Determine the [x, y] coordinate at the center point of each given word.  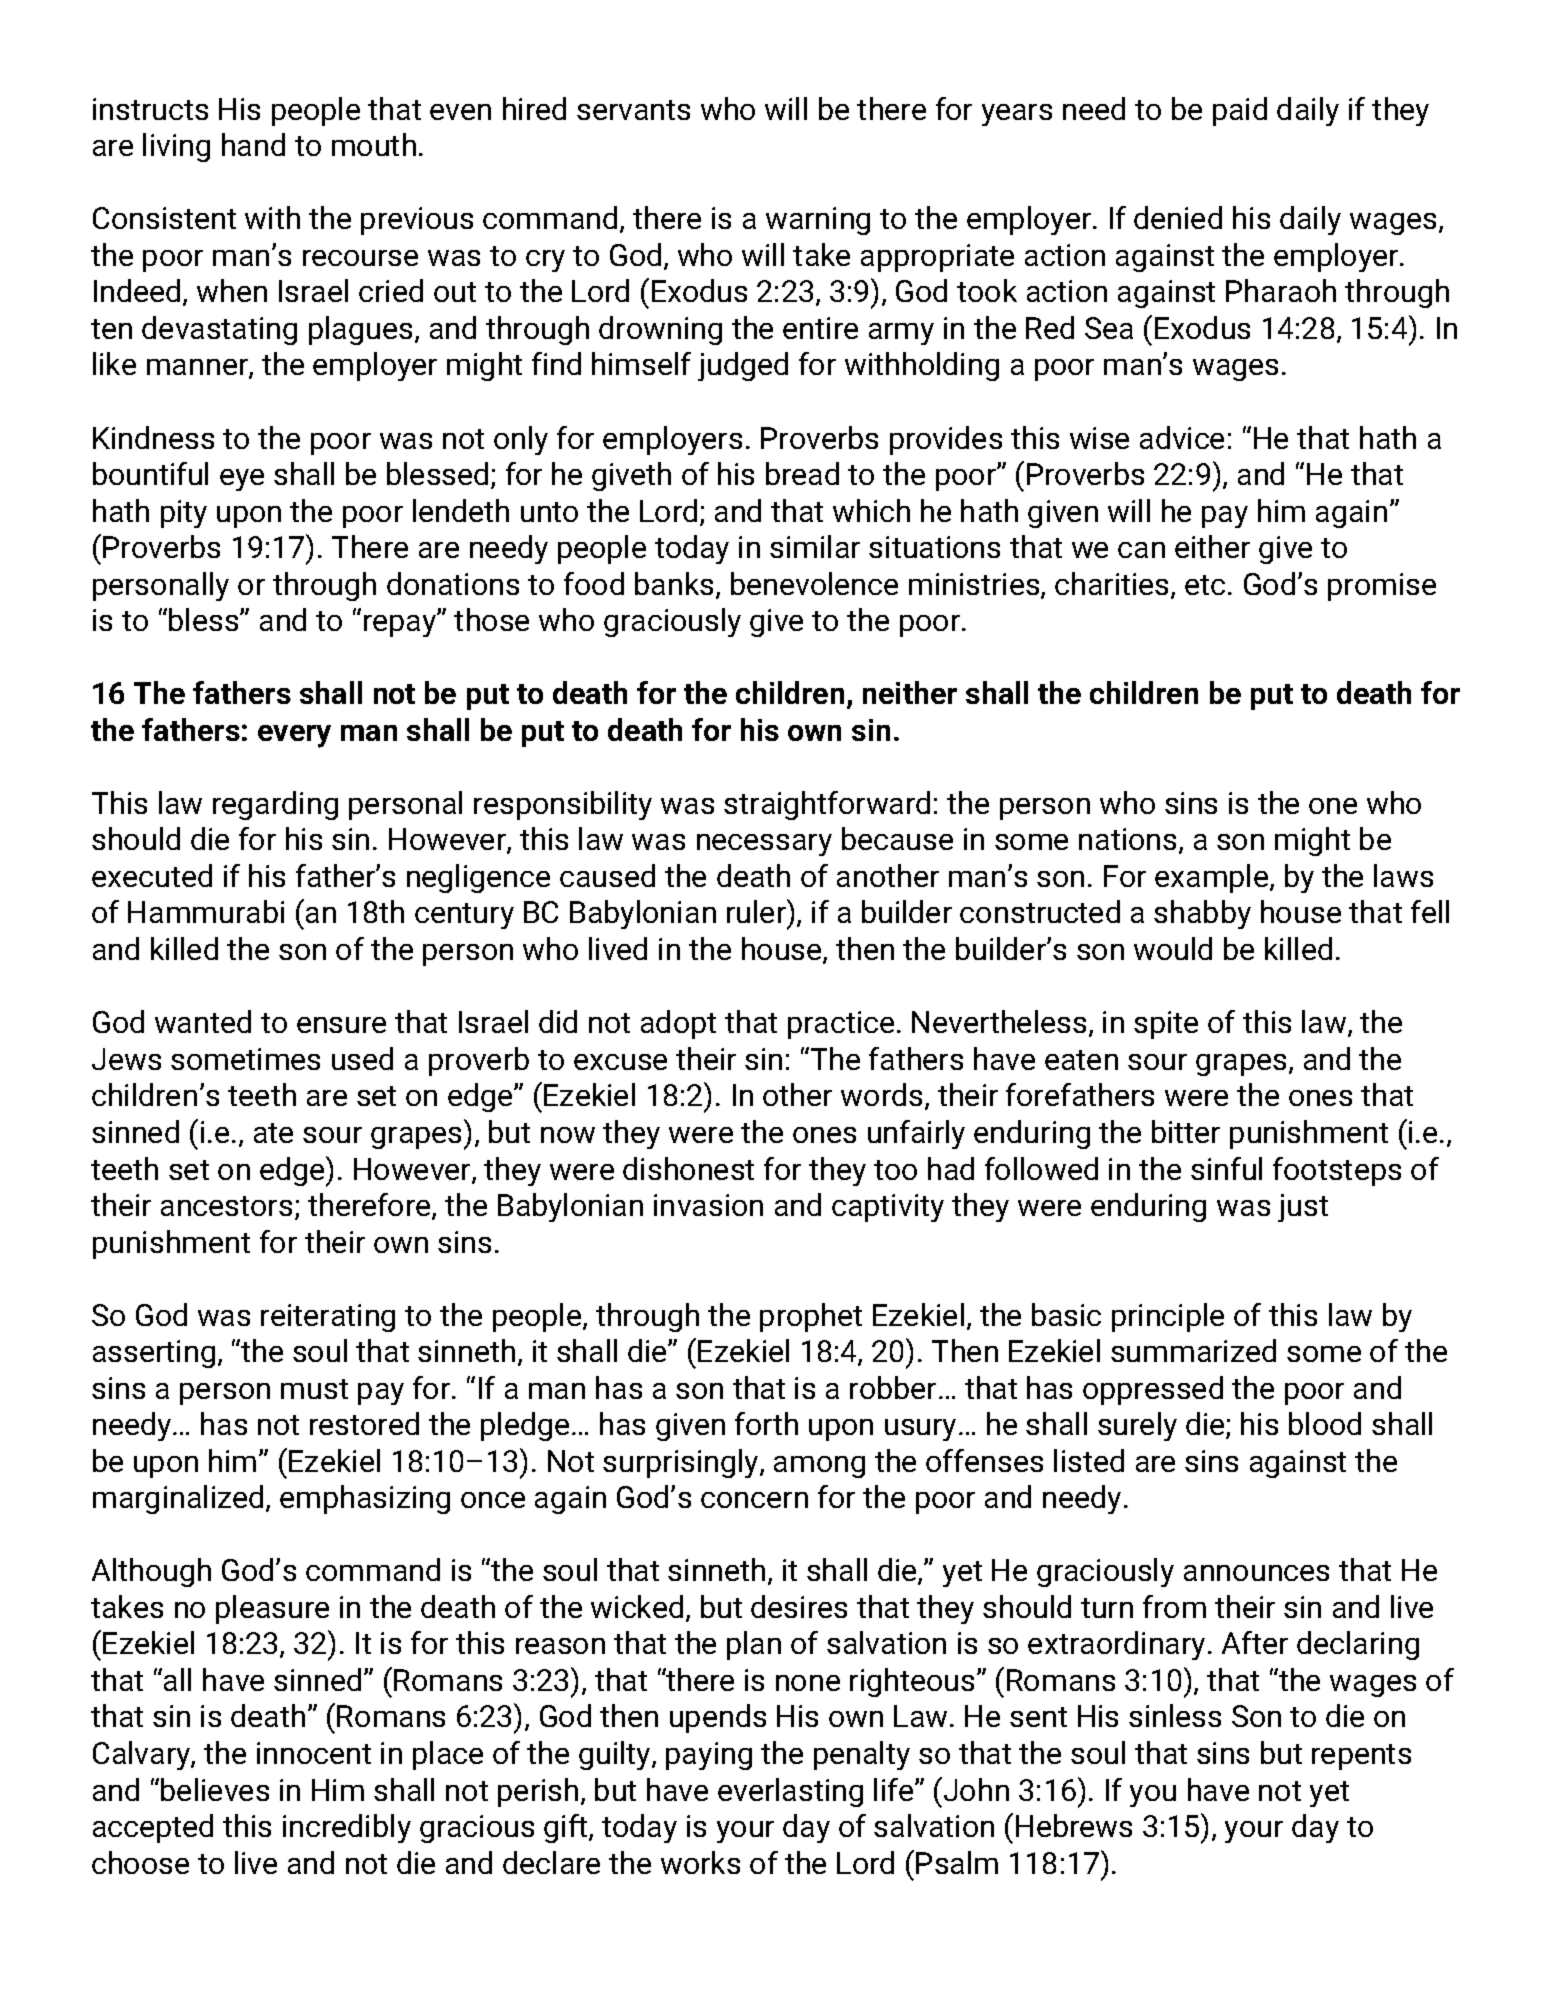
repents [1361, 1757]
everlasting [790, 1792]
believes [215, 1789]
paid [1240, 111]
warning [818, 221]
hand [253, 144]
